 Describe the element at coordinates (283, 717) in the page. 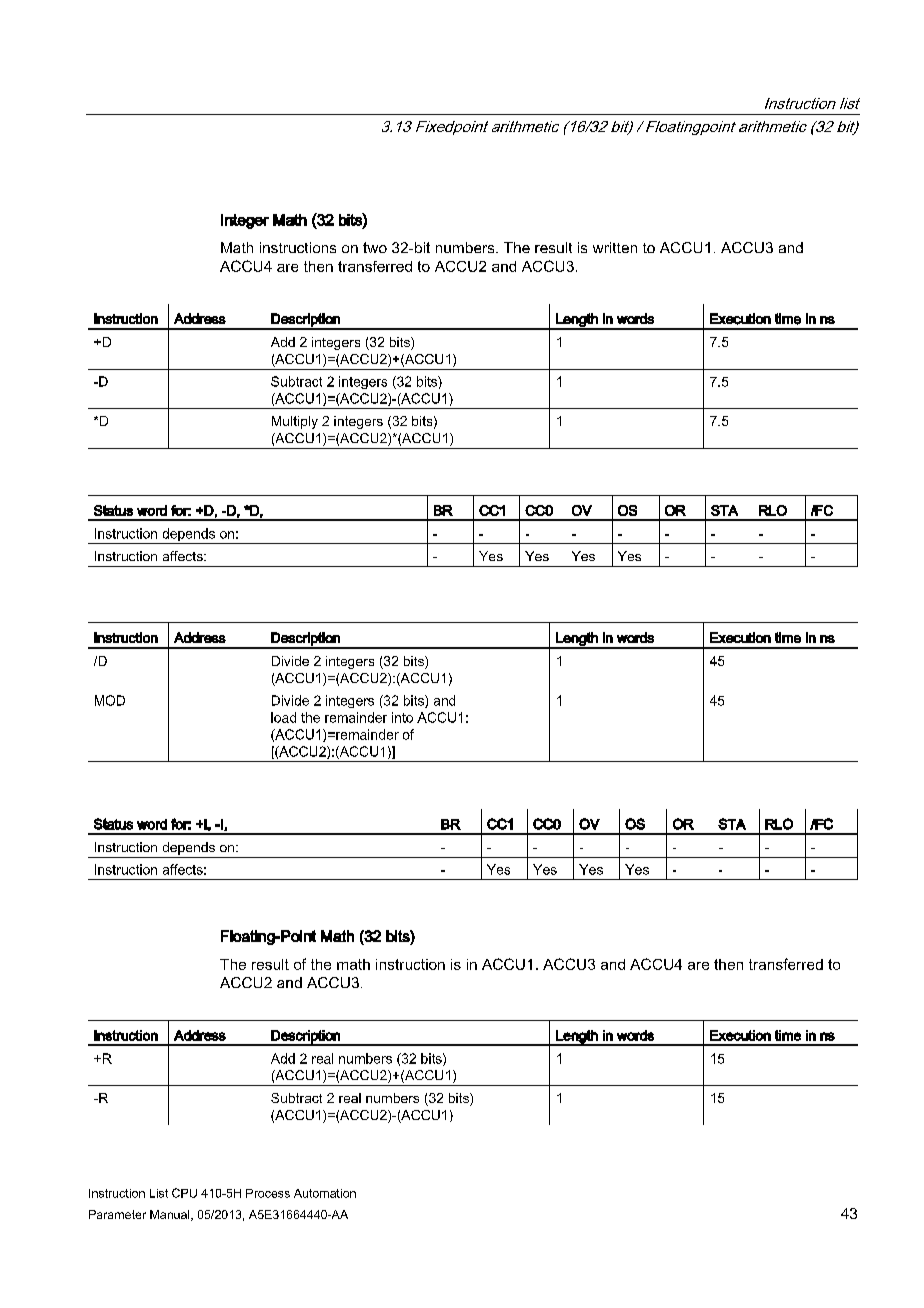

I see `load` at that location.
